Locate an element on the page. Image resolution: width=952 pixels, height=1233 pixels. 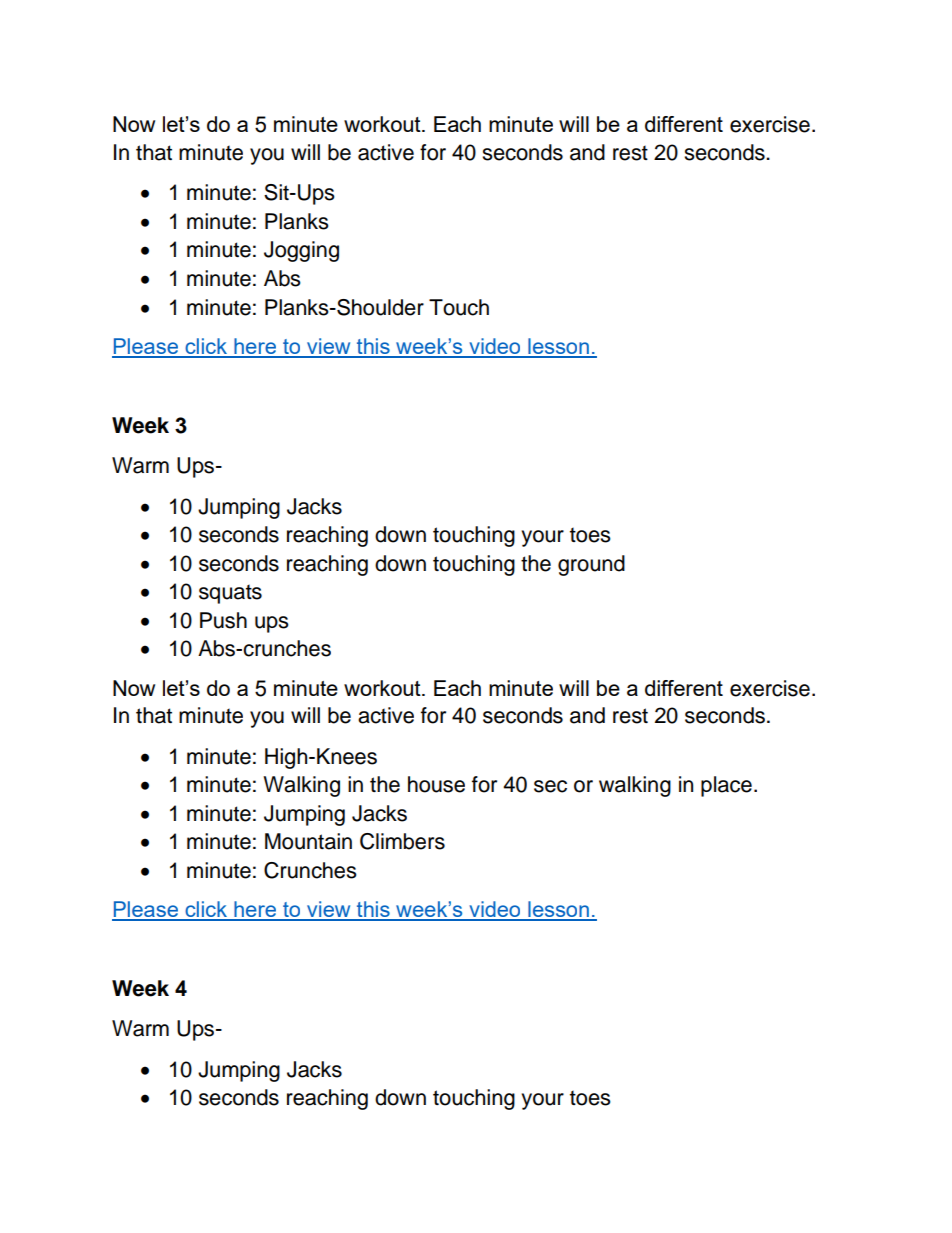
Mountain is located at coordinates (308, 841).
